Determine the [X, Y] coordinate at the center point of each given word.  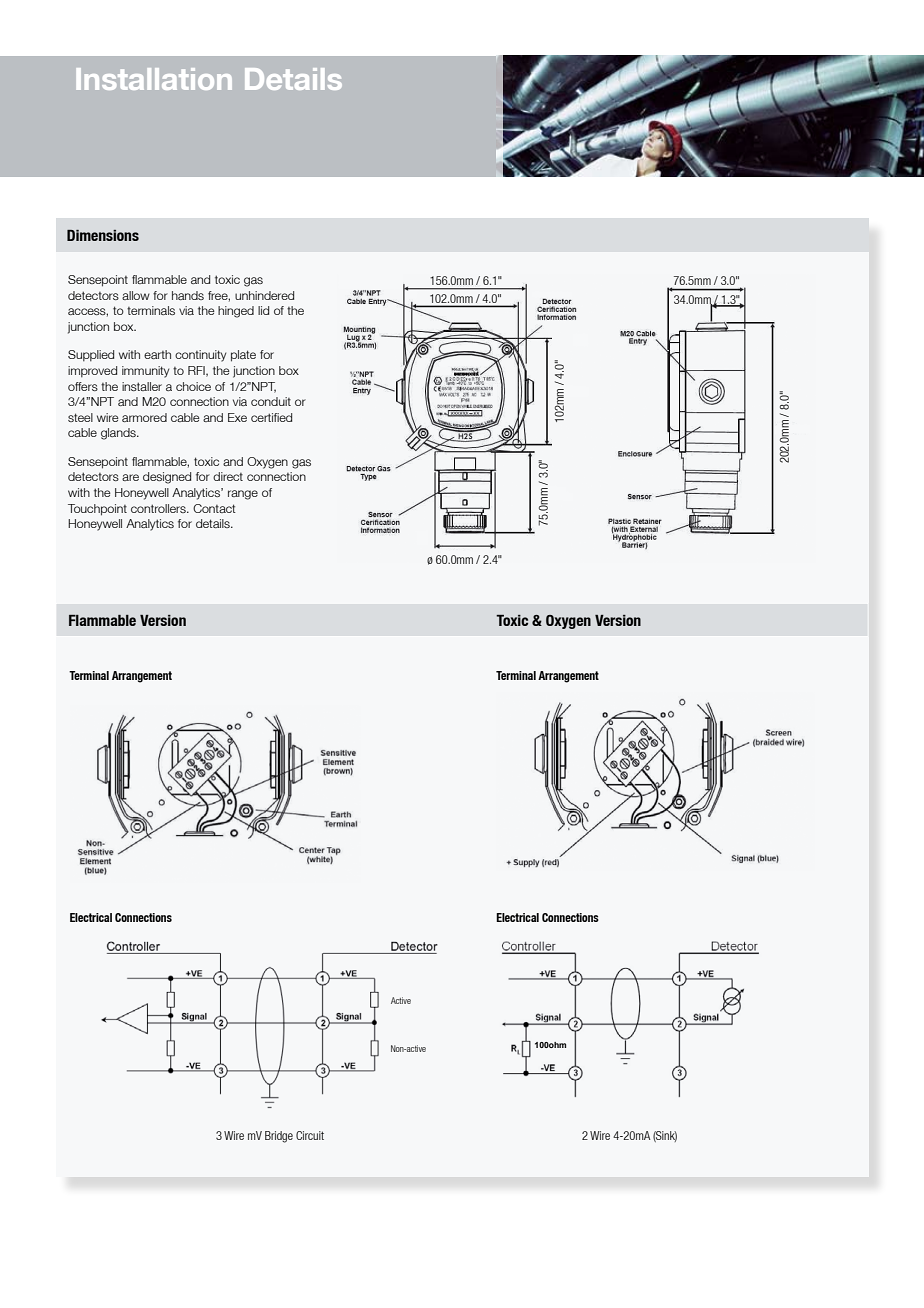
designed [167, 478]
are [130, 477]
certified [271, 417]
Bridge [279, 1137]
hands [188, 295]
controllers [159, 508]
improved [92, 372]
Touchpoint [97, 510]
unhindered [264, 295]
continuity [200, 356]
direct [228, 476]
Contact [214, 508]
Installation [154, 79]
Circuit [310, 1135]
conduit [271, 401]
